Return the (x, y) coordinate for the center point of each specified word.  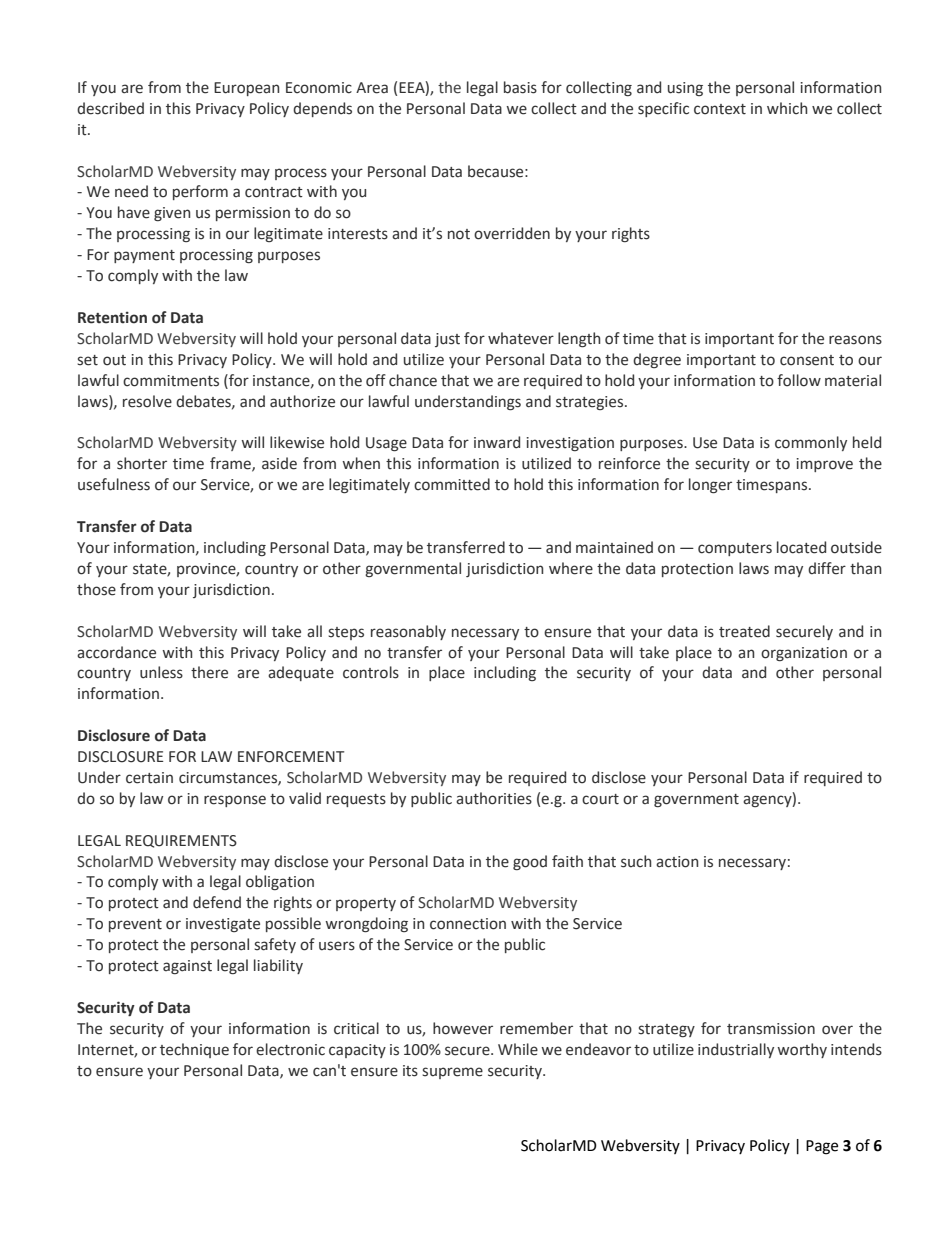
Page (822, 1147)
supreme (452, 1073)
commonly (811, 443)
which (787, 108)
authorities (494, 798)
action (677, 862)
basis (520, 87)
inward (497, 442)
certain (149, 778)
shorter (142, 463)
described (110, 108)
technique (194, 1050)
